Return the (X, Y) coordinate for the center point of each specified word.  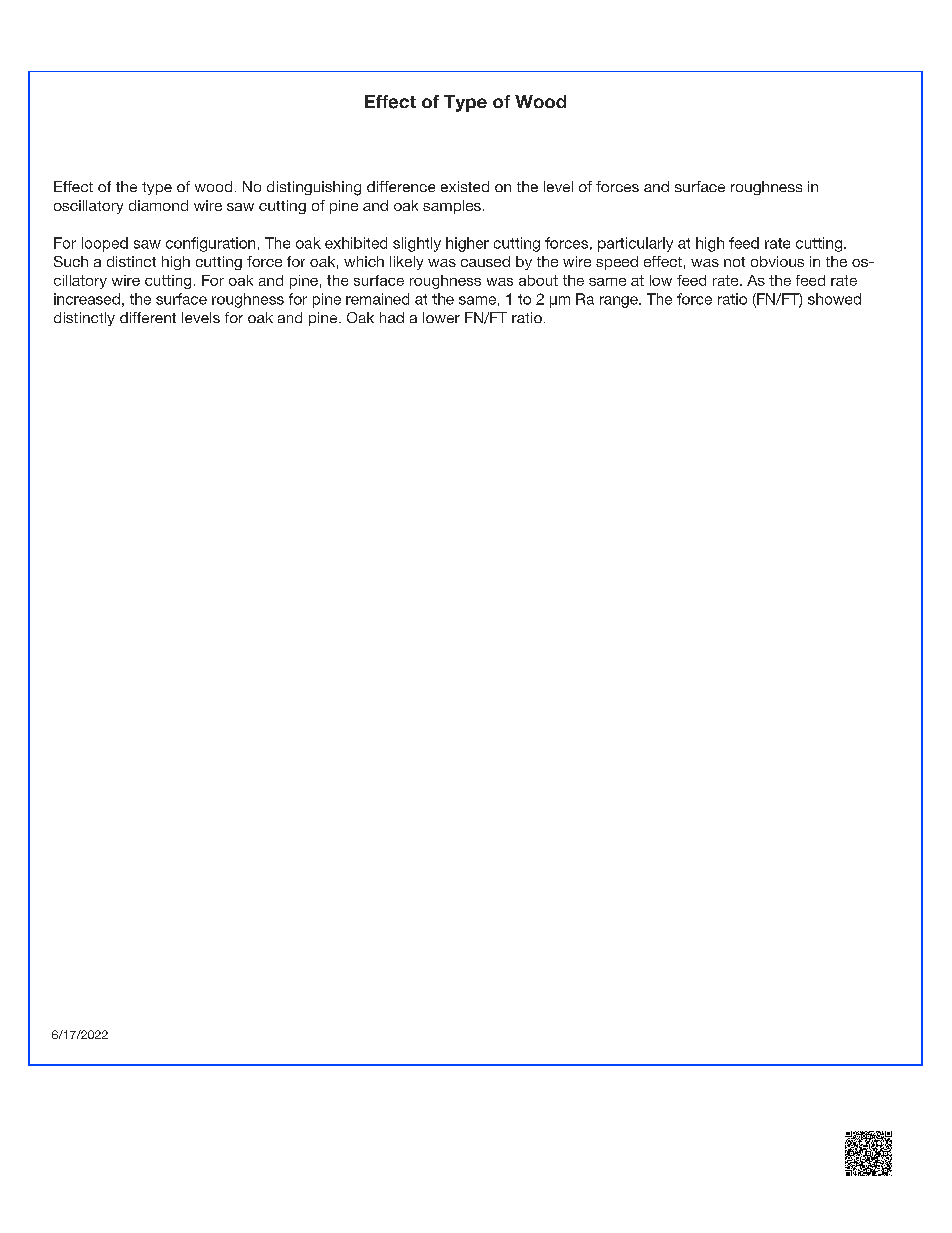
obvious (777, 261)
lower (441, 317)
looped (105, 244)
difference (401, 186)
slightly (417, 244)
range (620, 302)
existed (465, 186)
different (148, 317)
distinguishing (314, 188)
